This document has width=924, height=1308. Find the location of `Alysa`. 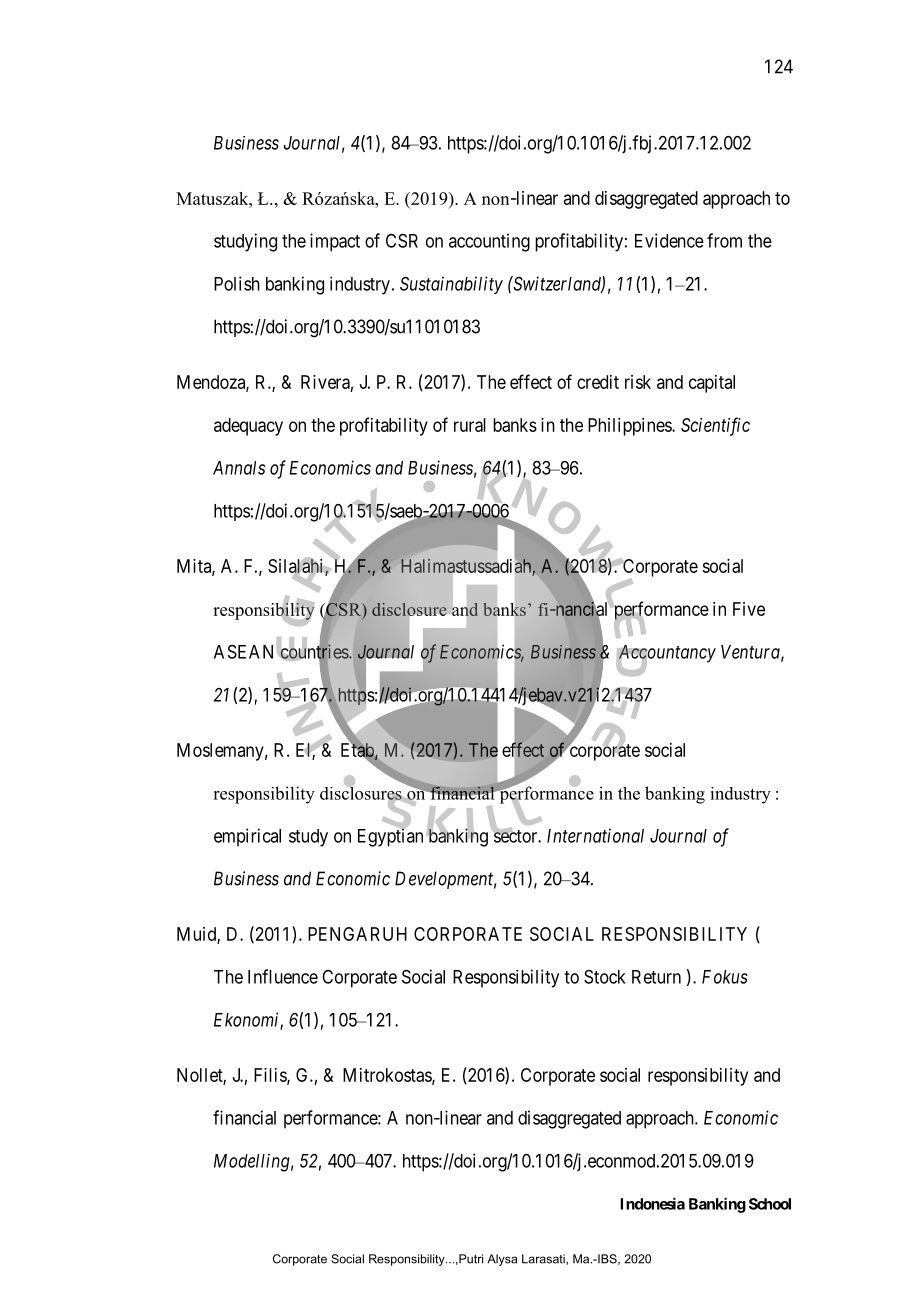

Alysa is located at coordinates (502, 1260).
